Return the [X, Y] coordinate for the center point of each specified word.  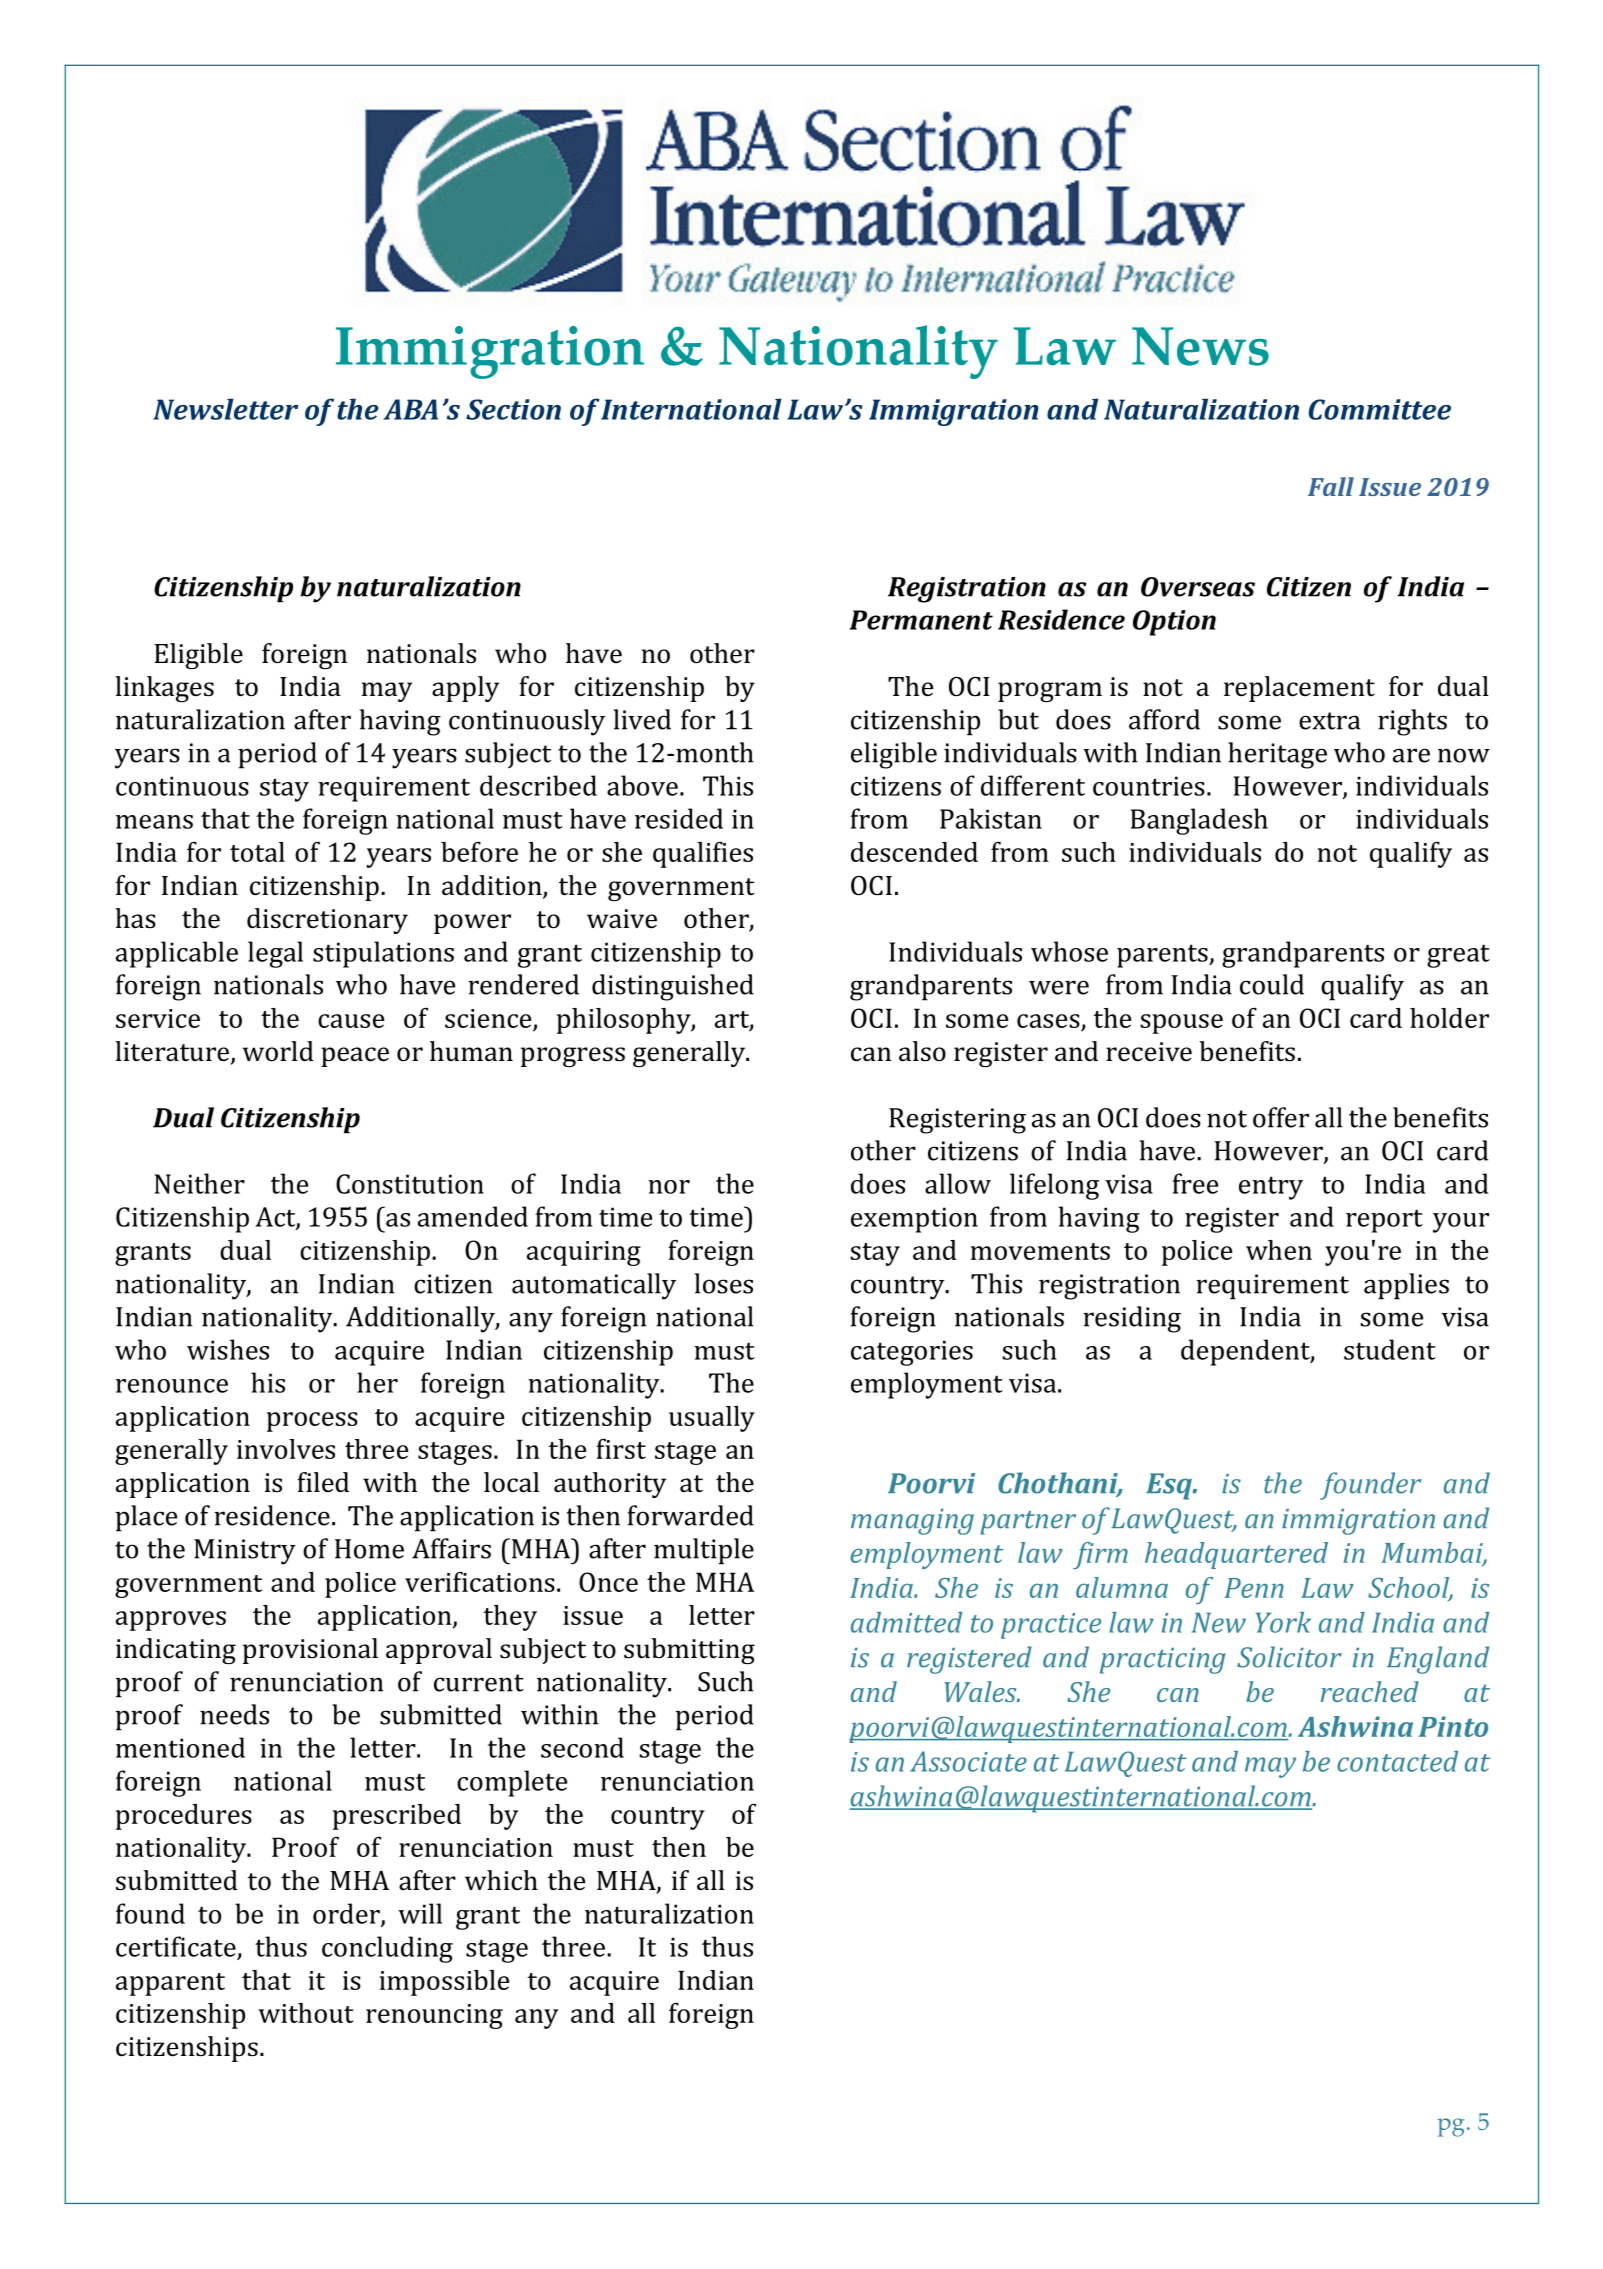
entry [1271, 1188]
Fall [1331, 486]
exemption [914, 1220]
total [257, 852]
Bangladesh [1199, 821]
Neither [200, 1183]
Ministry [245, 1552]
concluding [387, 1949]
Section [513, 409]
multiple [704, 1551]
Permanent [921, 620]
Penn [1254, 1588]
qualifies [703, 855]
